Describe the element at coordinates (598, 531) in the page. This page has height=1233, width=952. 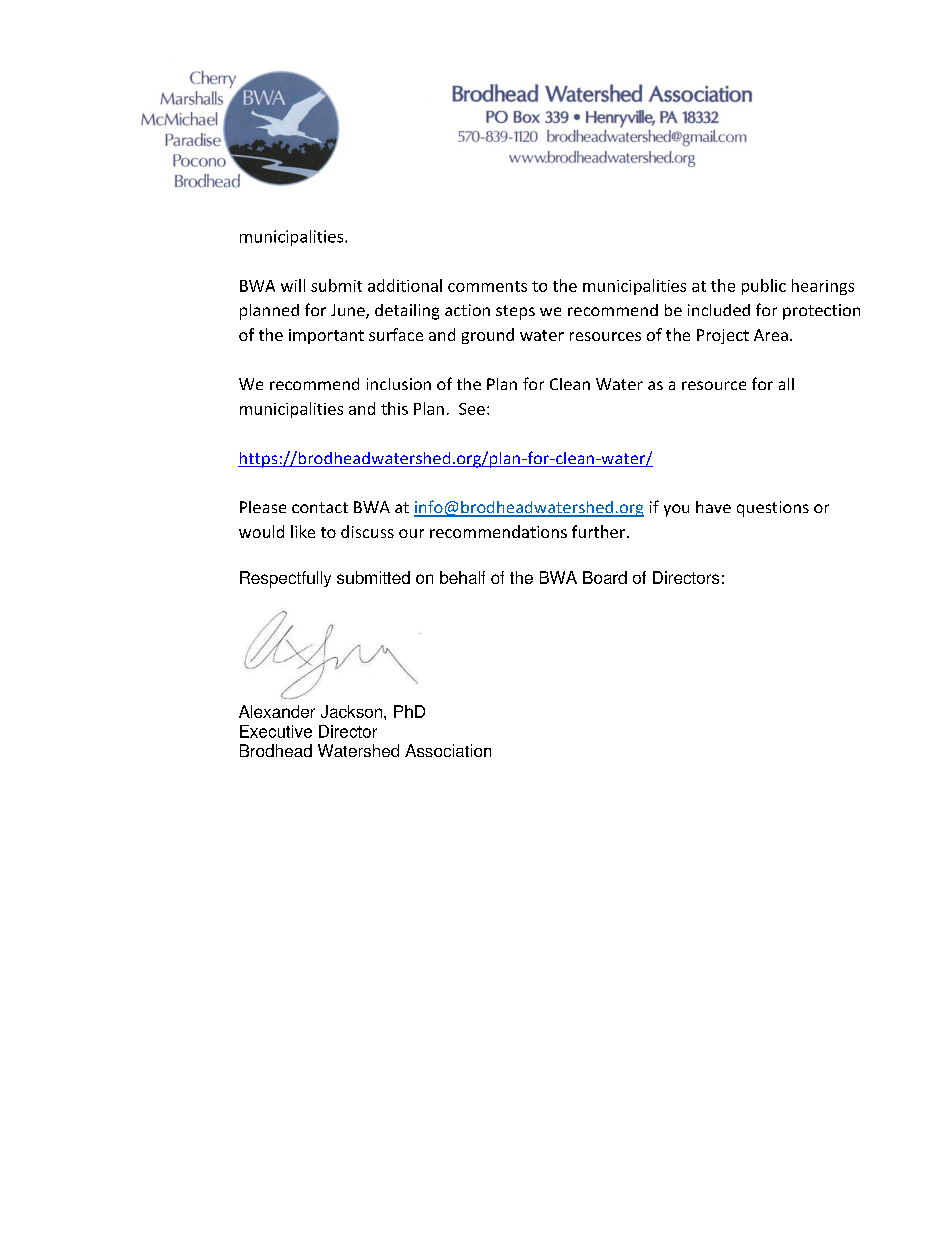
I see `further` at that location.
